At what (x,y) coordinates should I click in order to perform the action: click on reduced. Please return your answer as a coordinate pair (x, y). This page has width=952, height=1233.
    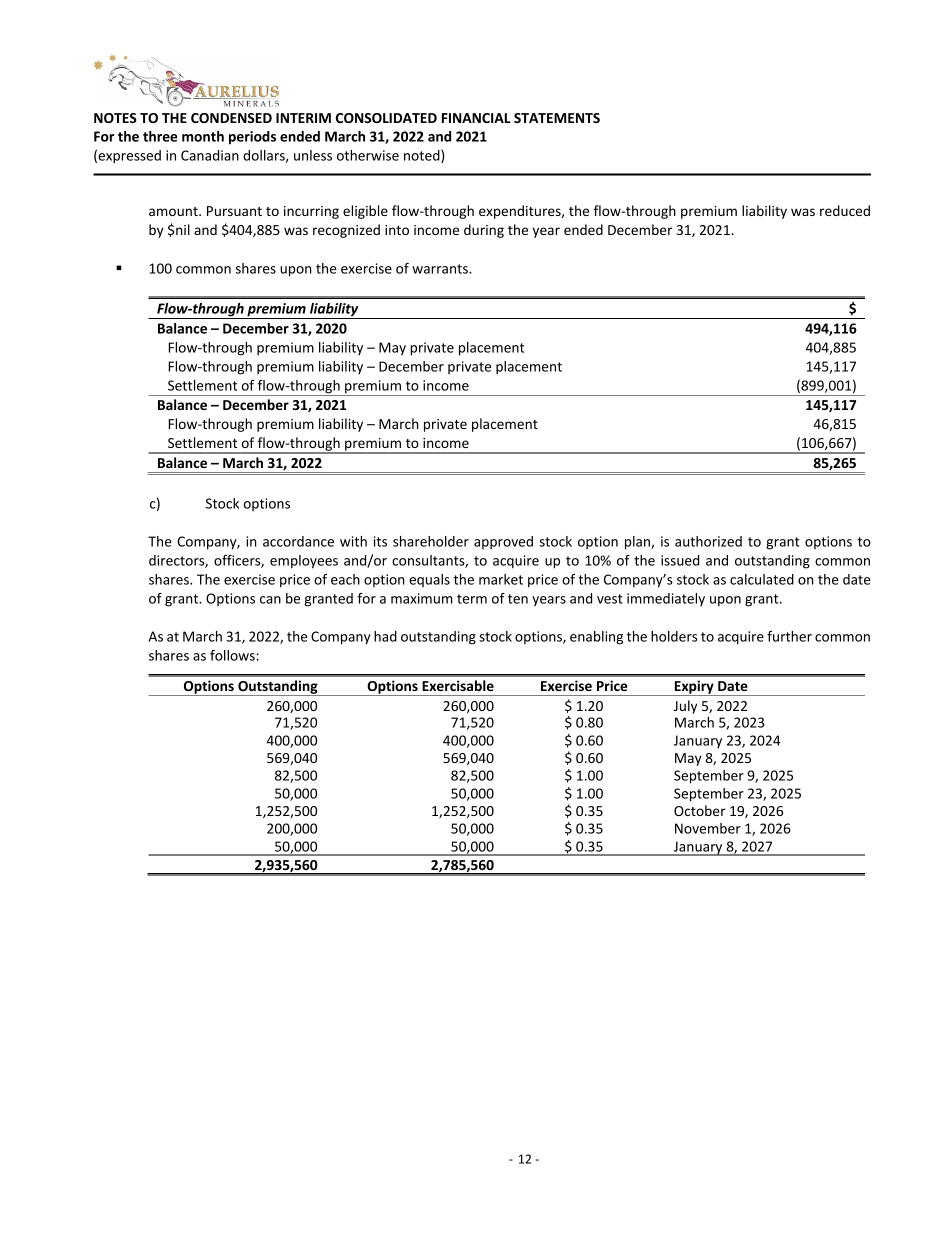
    Looking at the image, I should click on (845, 210).
